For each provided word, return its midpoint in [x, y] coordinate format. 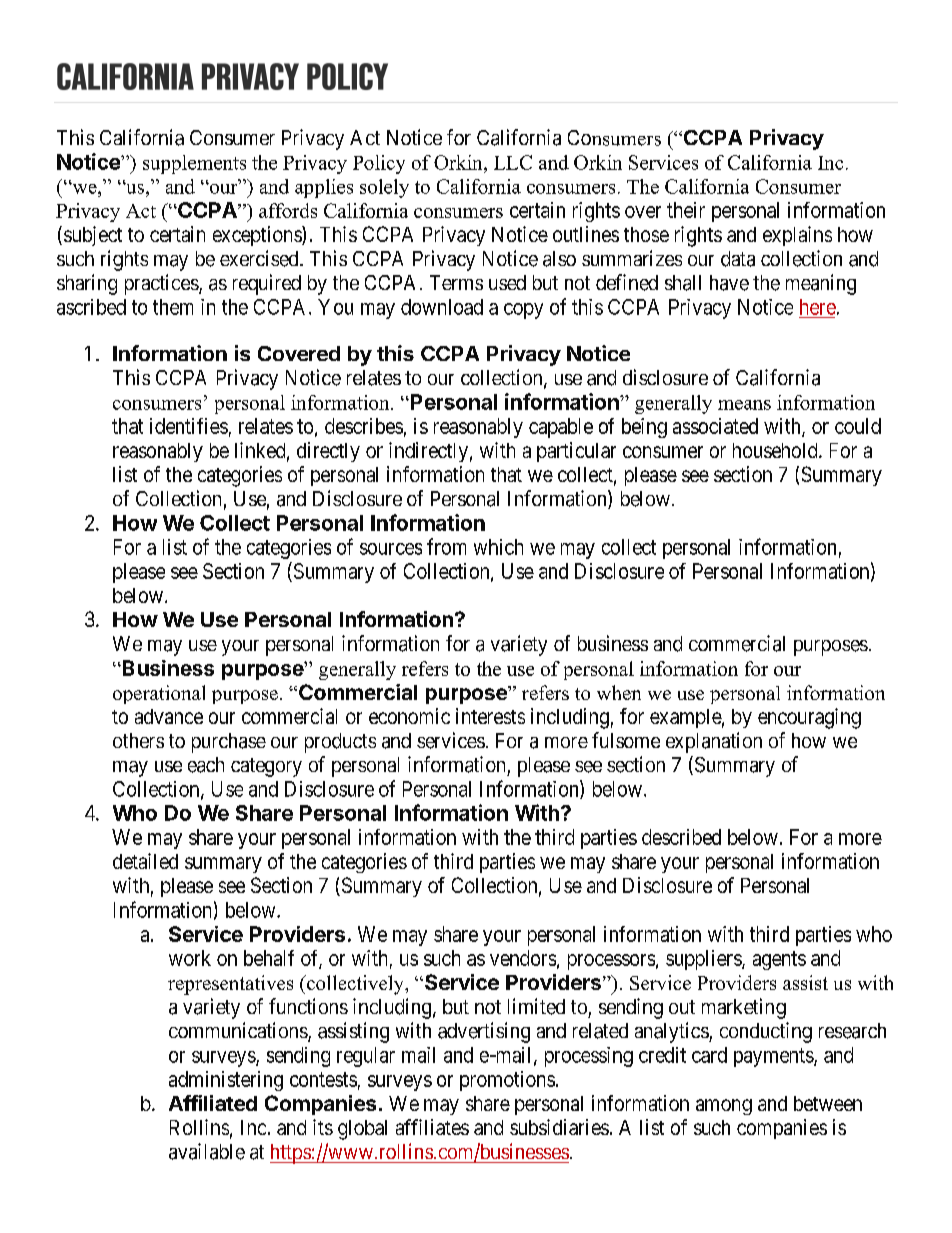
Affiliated [213, 1103]
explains [797, 236]
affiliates [432, 1127]
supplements [194, 164]
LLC [513, 162]
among [724, 1107]
